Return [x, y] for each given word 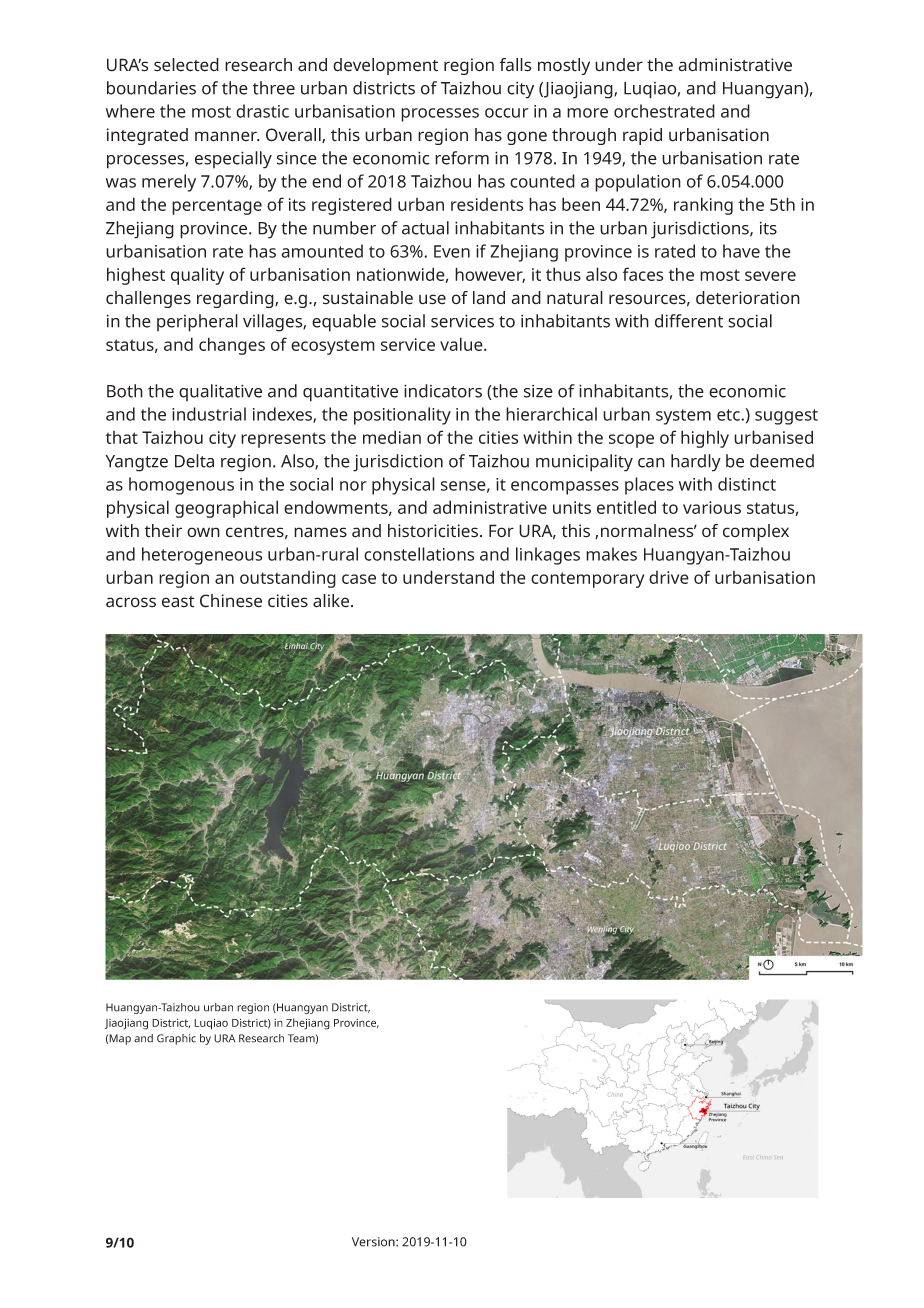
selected [186, 65]
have [741, 251]
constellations [419, 554]
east [178, 602]
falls [516, 65]
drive [669, 577]
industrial [209, 414]
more [587, 113]
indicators [443, 391]
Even [452, 251]
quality [197, 276]
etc [729, 415]
